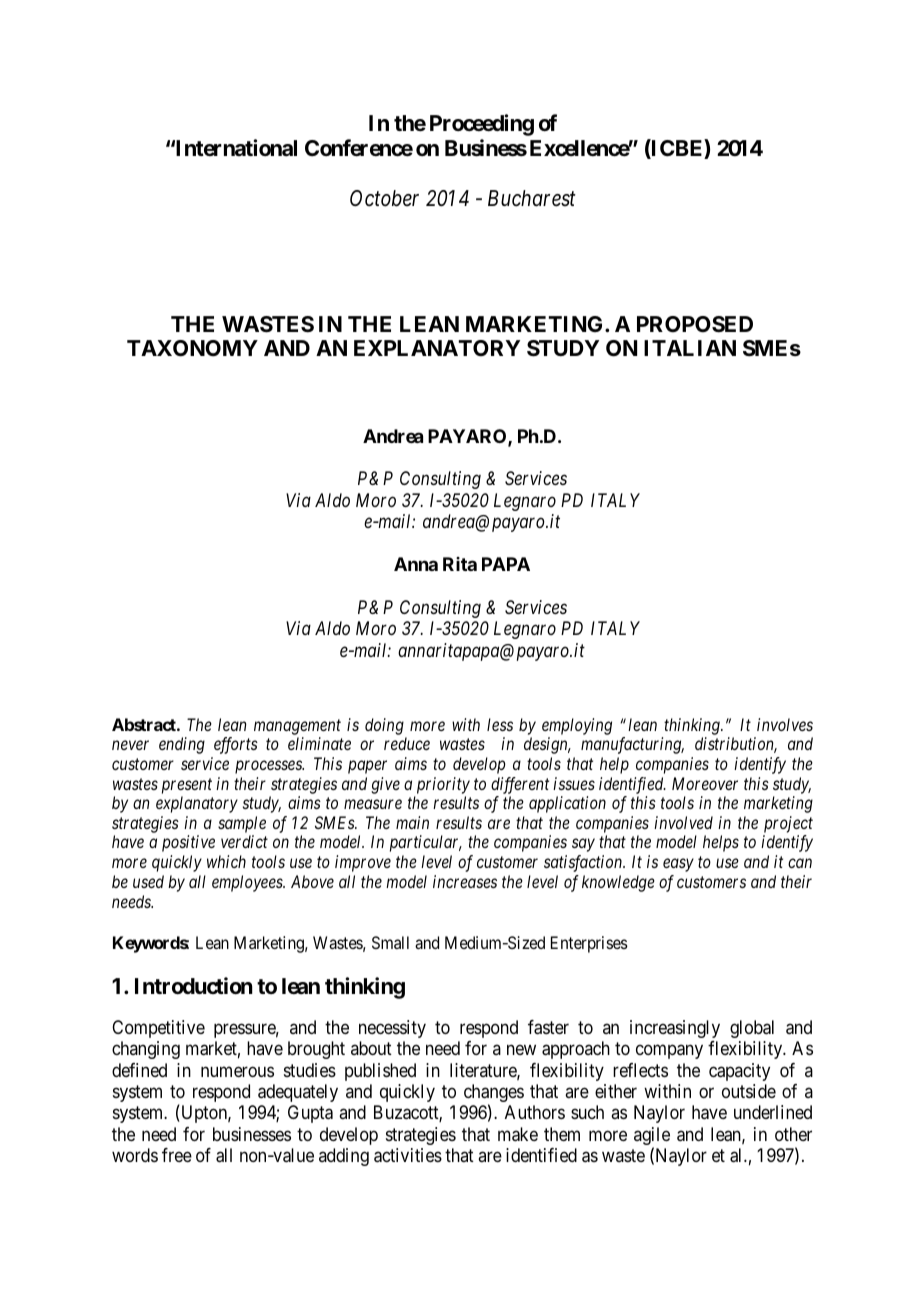 This screenshot has width=924, height=1308. Describe the element at coordinates (482, 125) in the screenshot. I see `Proceeding` at that location.
